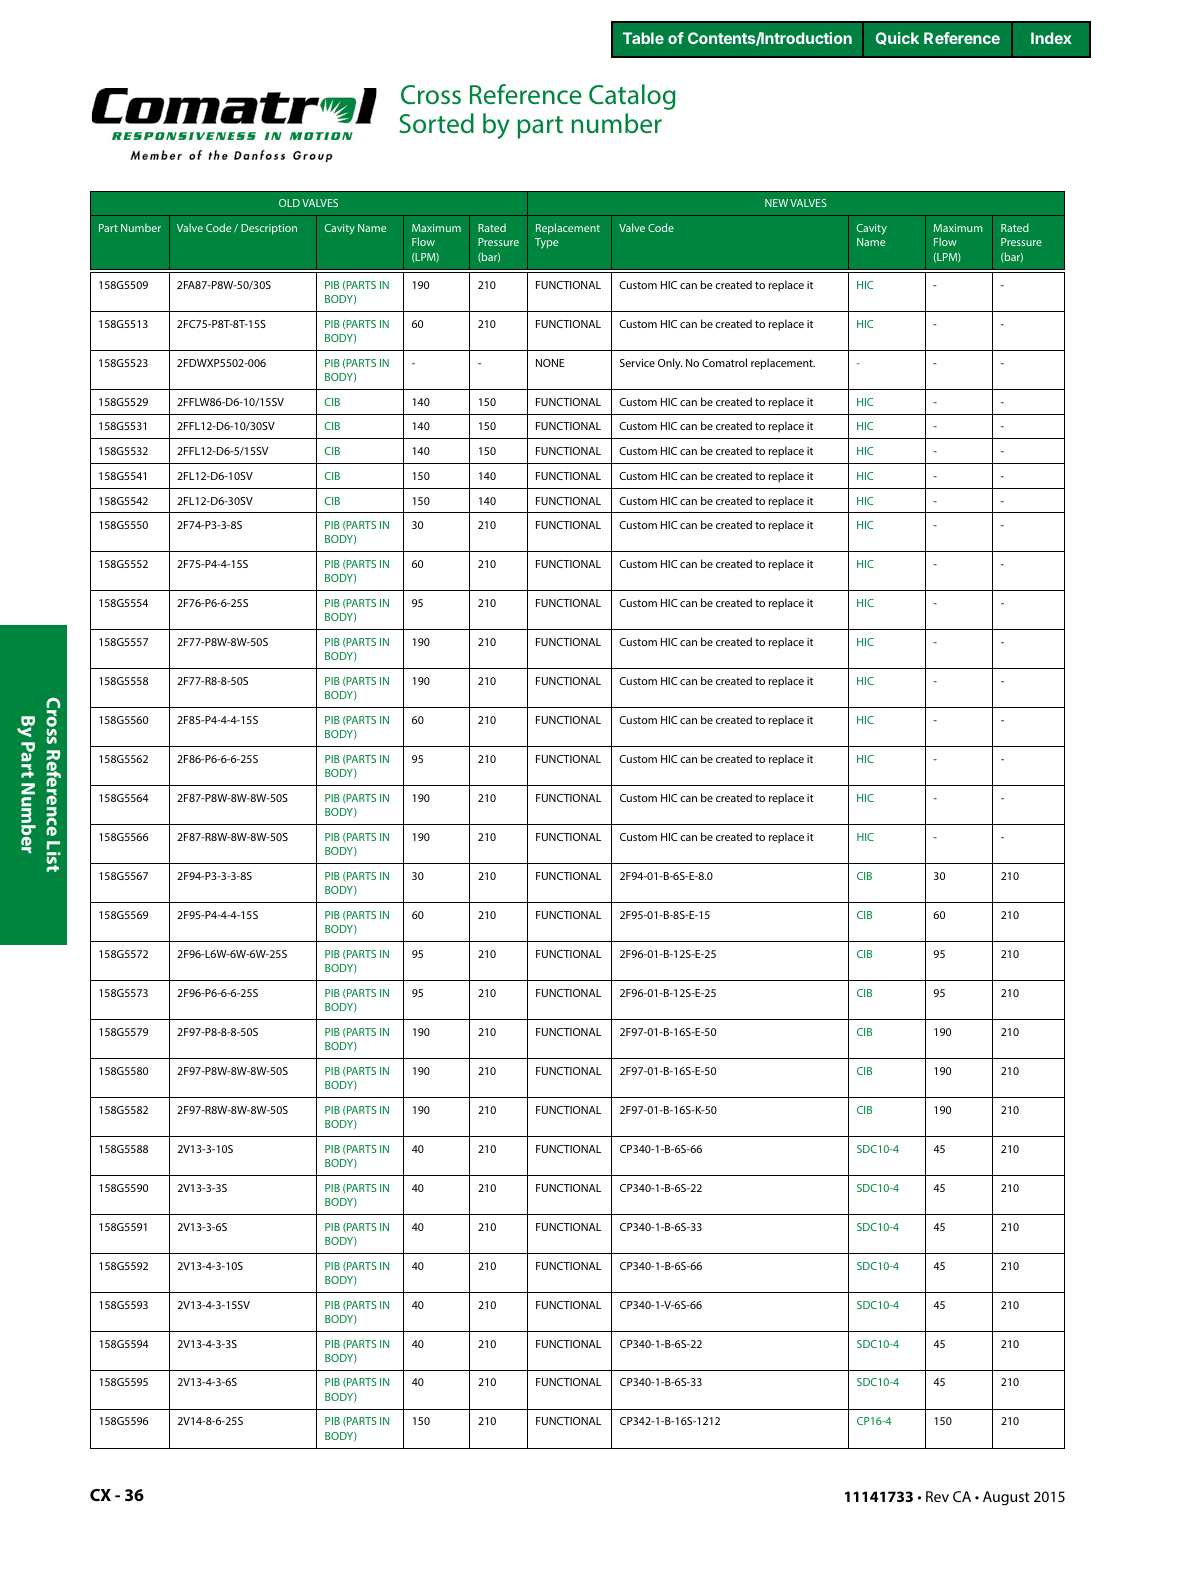  What do you see at coordinates (550, 363) in the image?
I see `NONE` at bounding box center [550, 363].
